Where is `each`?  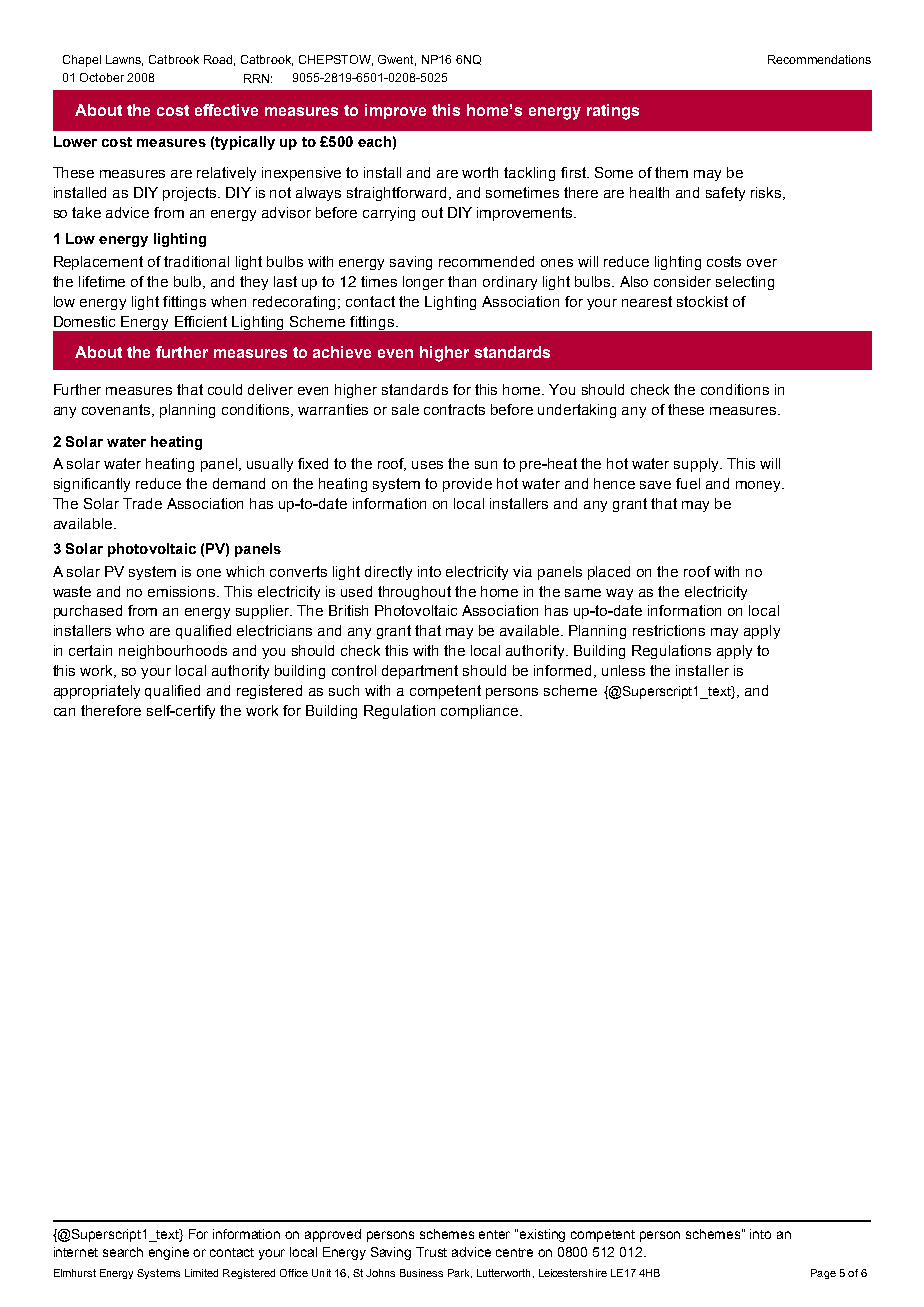 each is located at coordinates (374, 141).
